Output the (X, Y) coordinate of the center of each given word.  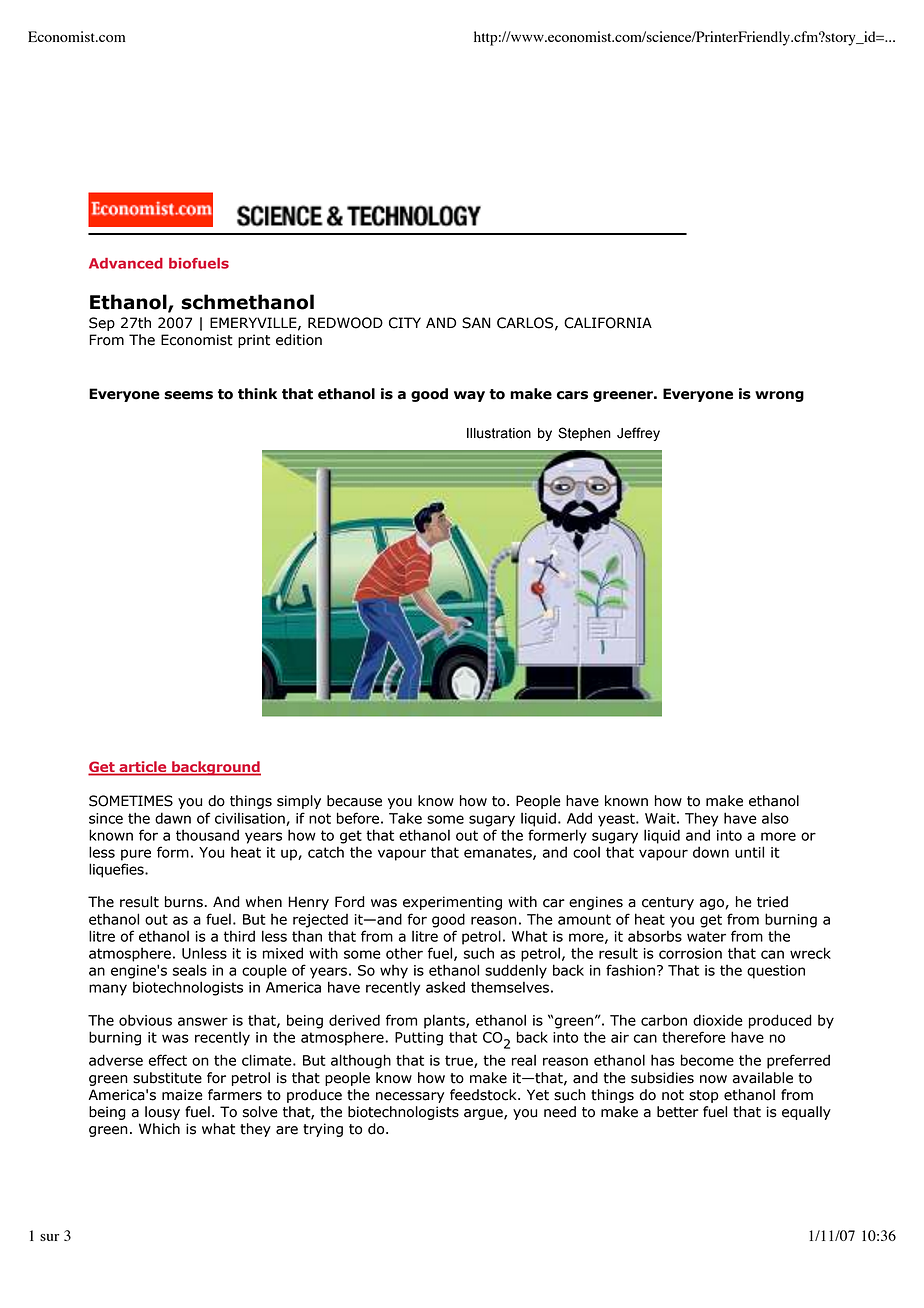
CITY (405, 323)
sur (49, 1237)
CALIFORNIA (608, 323)
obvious (145, 1020)
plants (445, 1021)
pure (136, 855)
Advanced (126, 263)
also (775, 818)
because (354, 801)
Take (405, 818)
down (711, 852)
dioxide (718, 1020)
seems (188, 395)
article (143, 768)
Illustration (499, 433)
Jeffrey (638, 434)
